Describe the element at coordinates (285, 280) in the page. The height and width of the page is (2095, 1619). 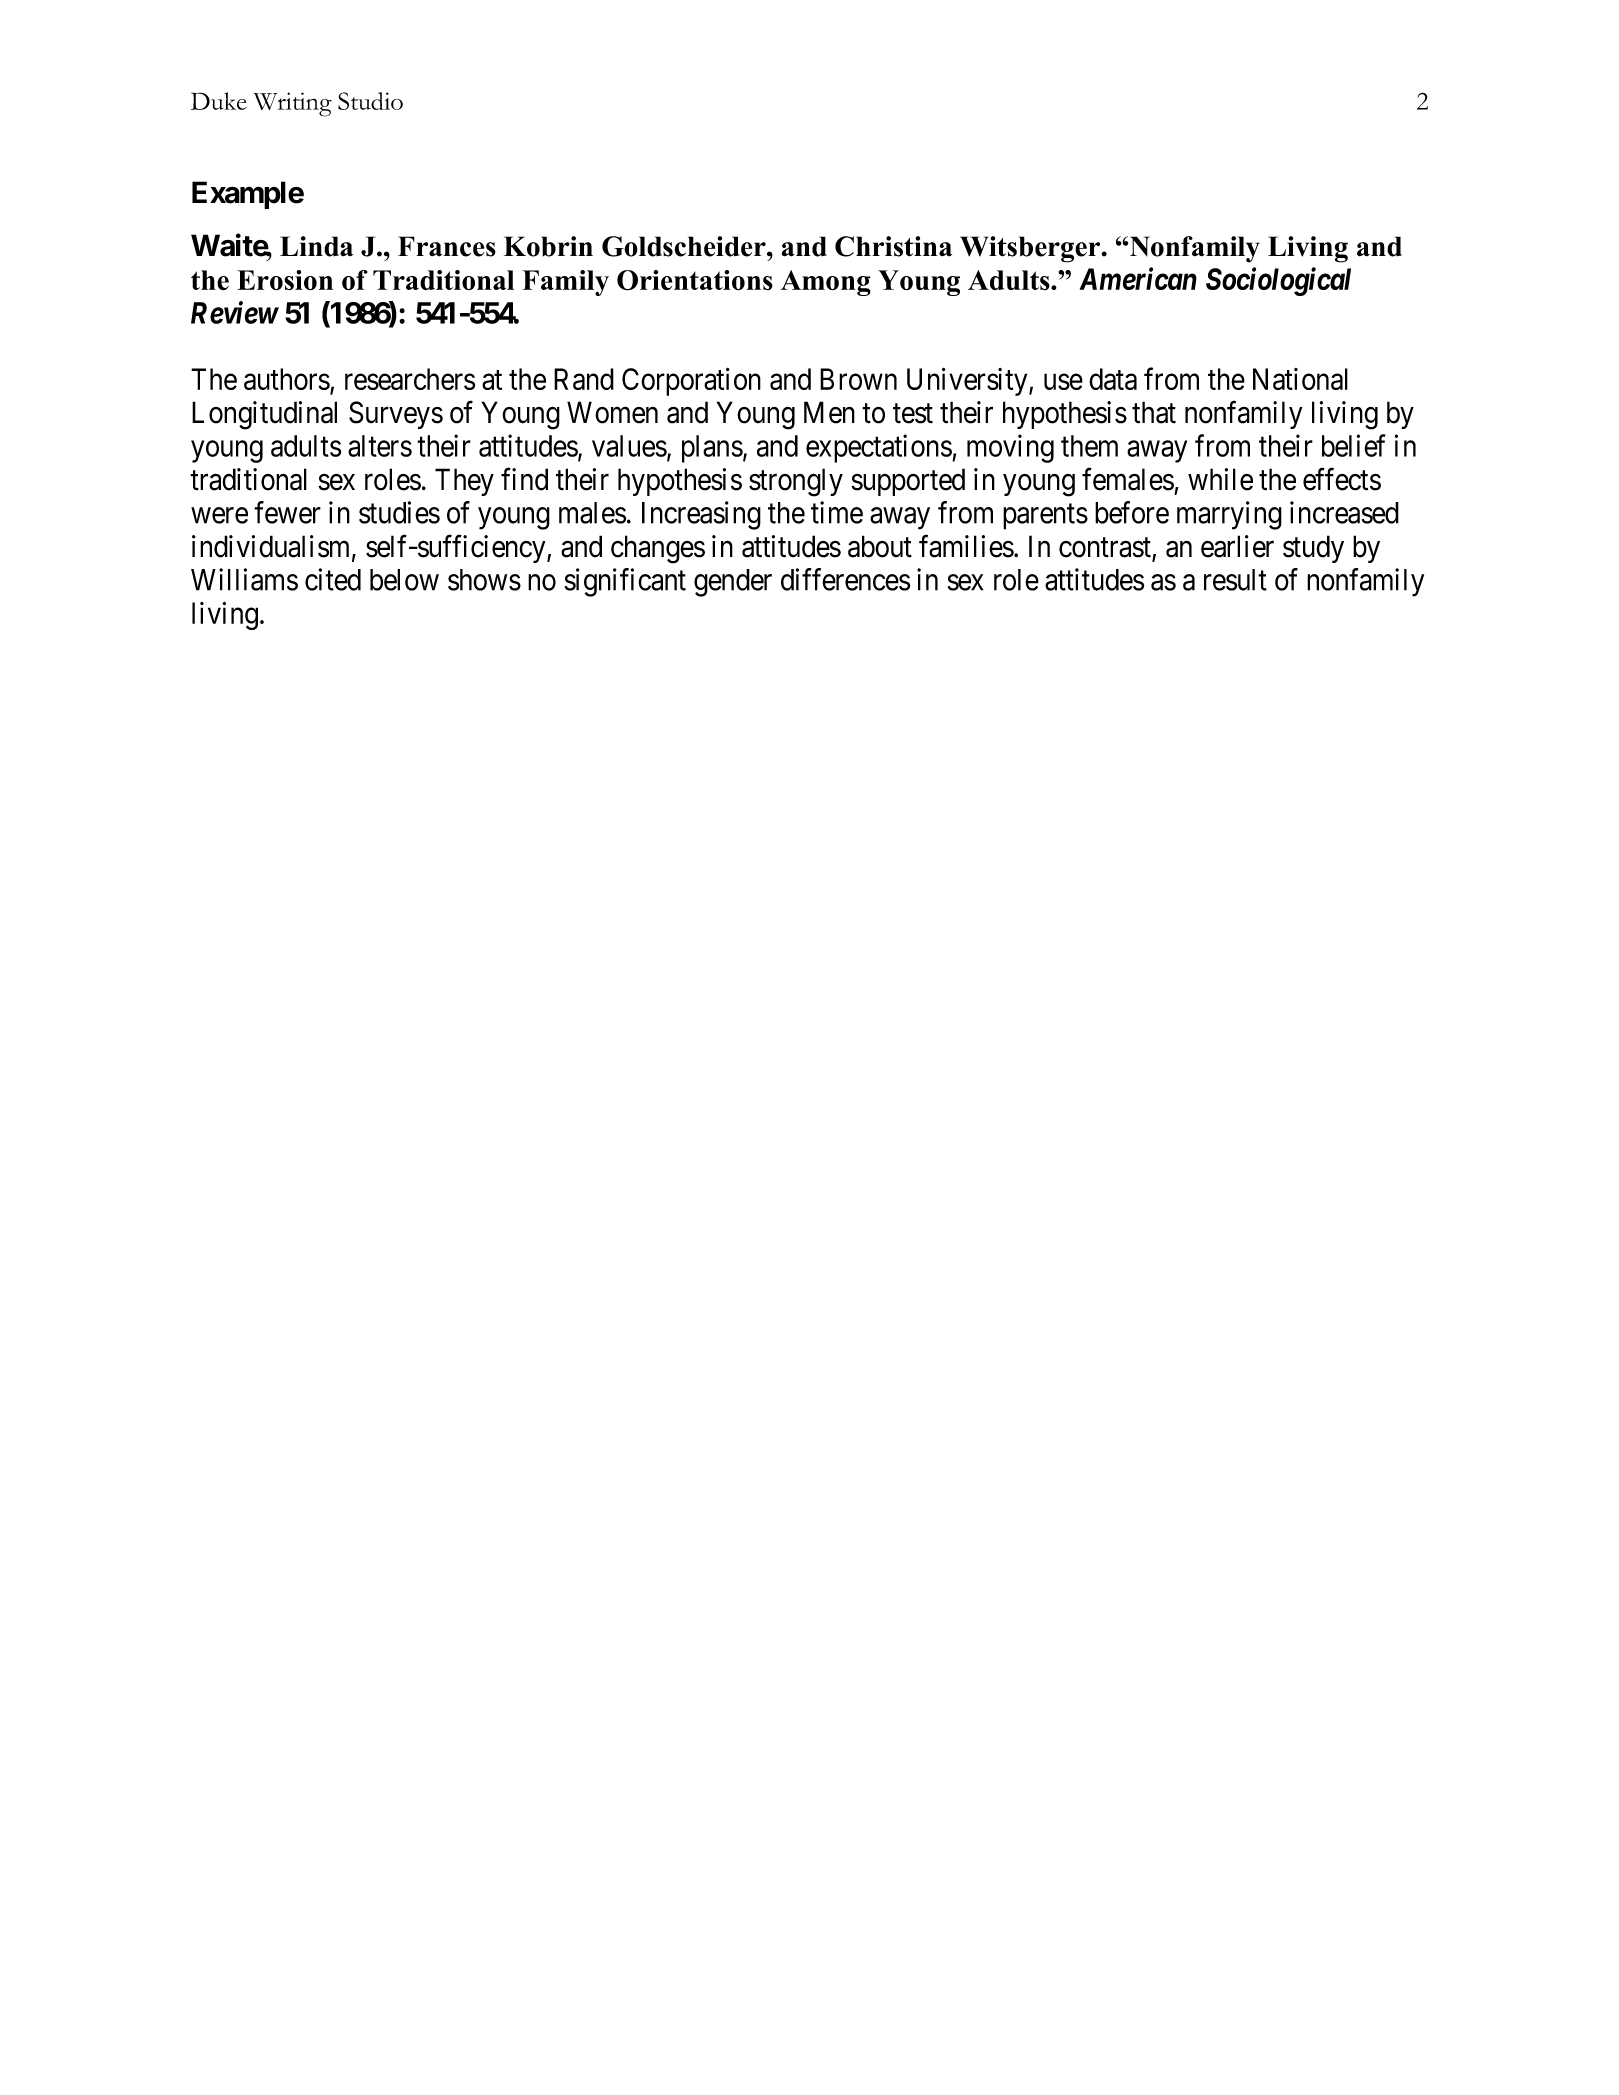
I see `Erosion` at that location.
